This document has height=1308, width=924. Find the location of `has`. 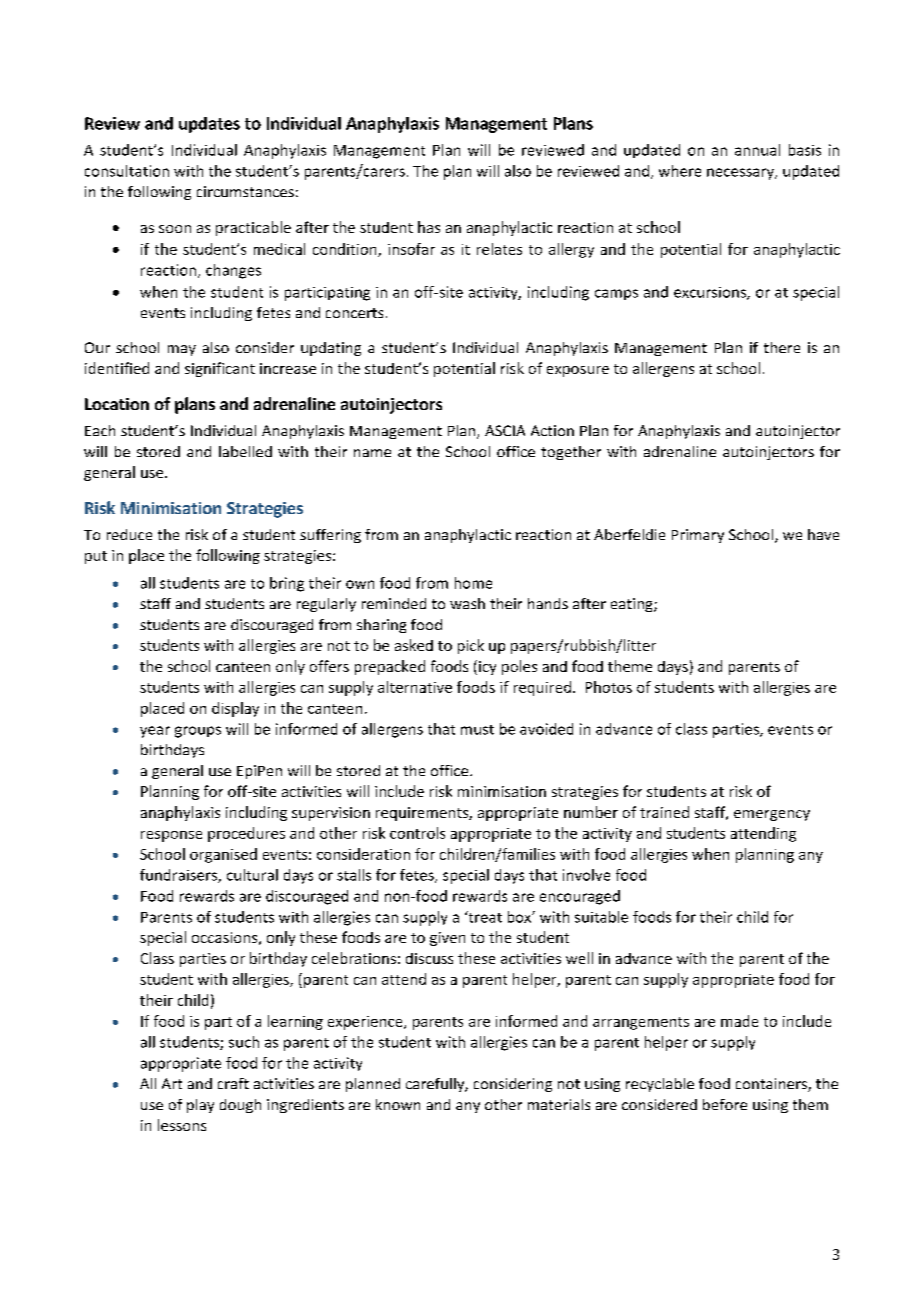

has is located at coordinates (429, 227).
